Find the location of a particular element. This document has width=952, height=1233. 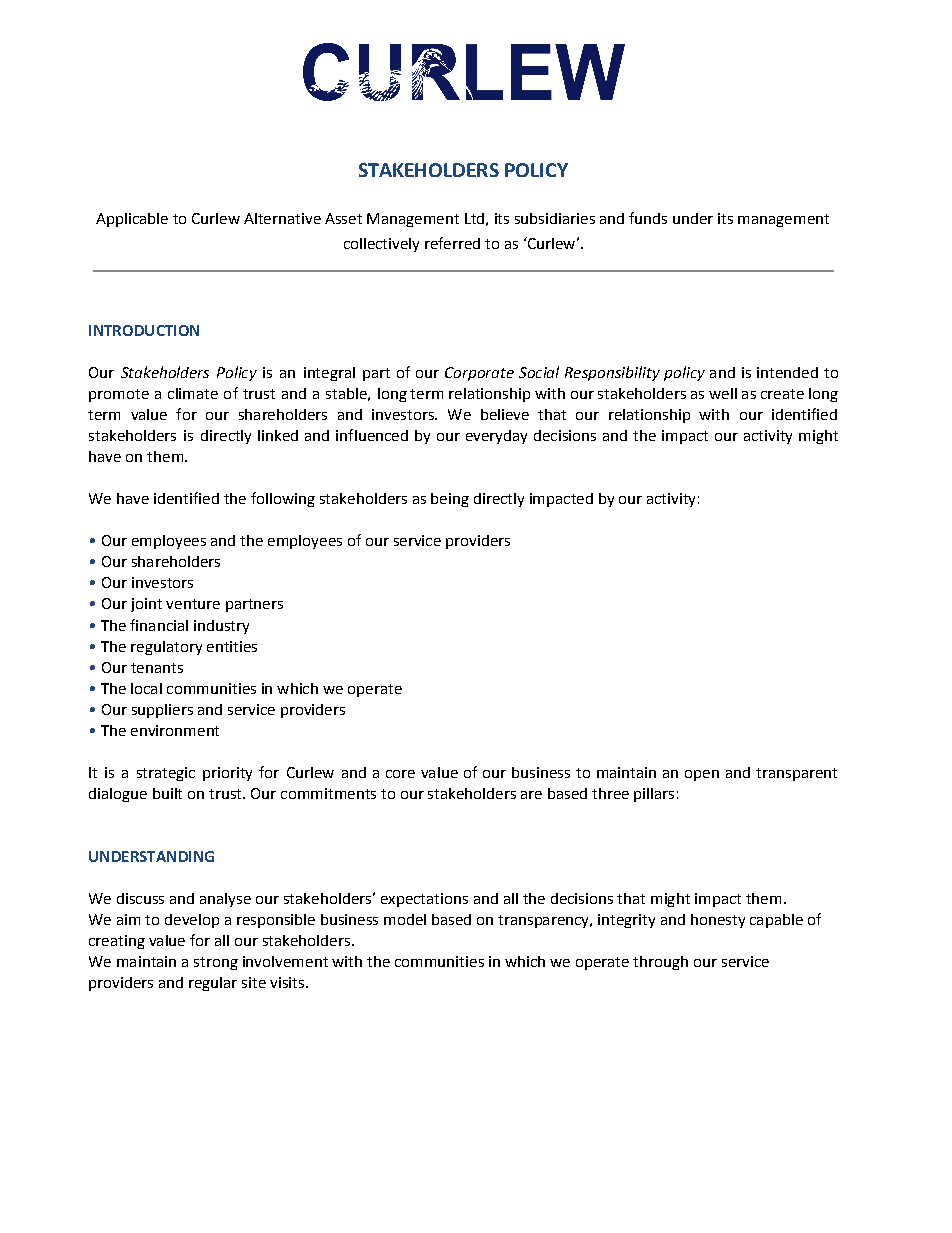

open is located at coordinates (702, 775).
